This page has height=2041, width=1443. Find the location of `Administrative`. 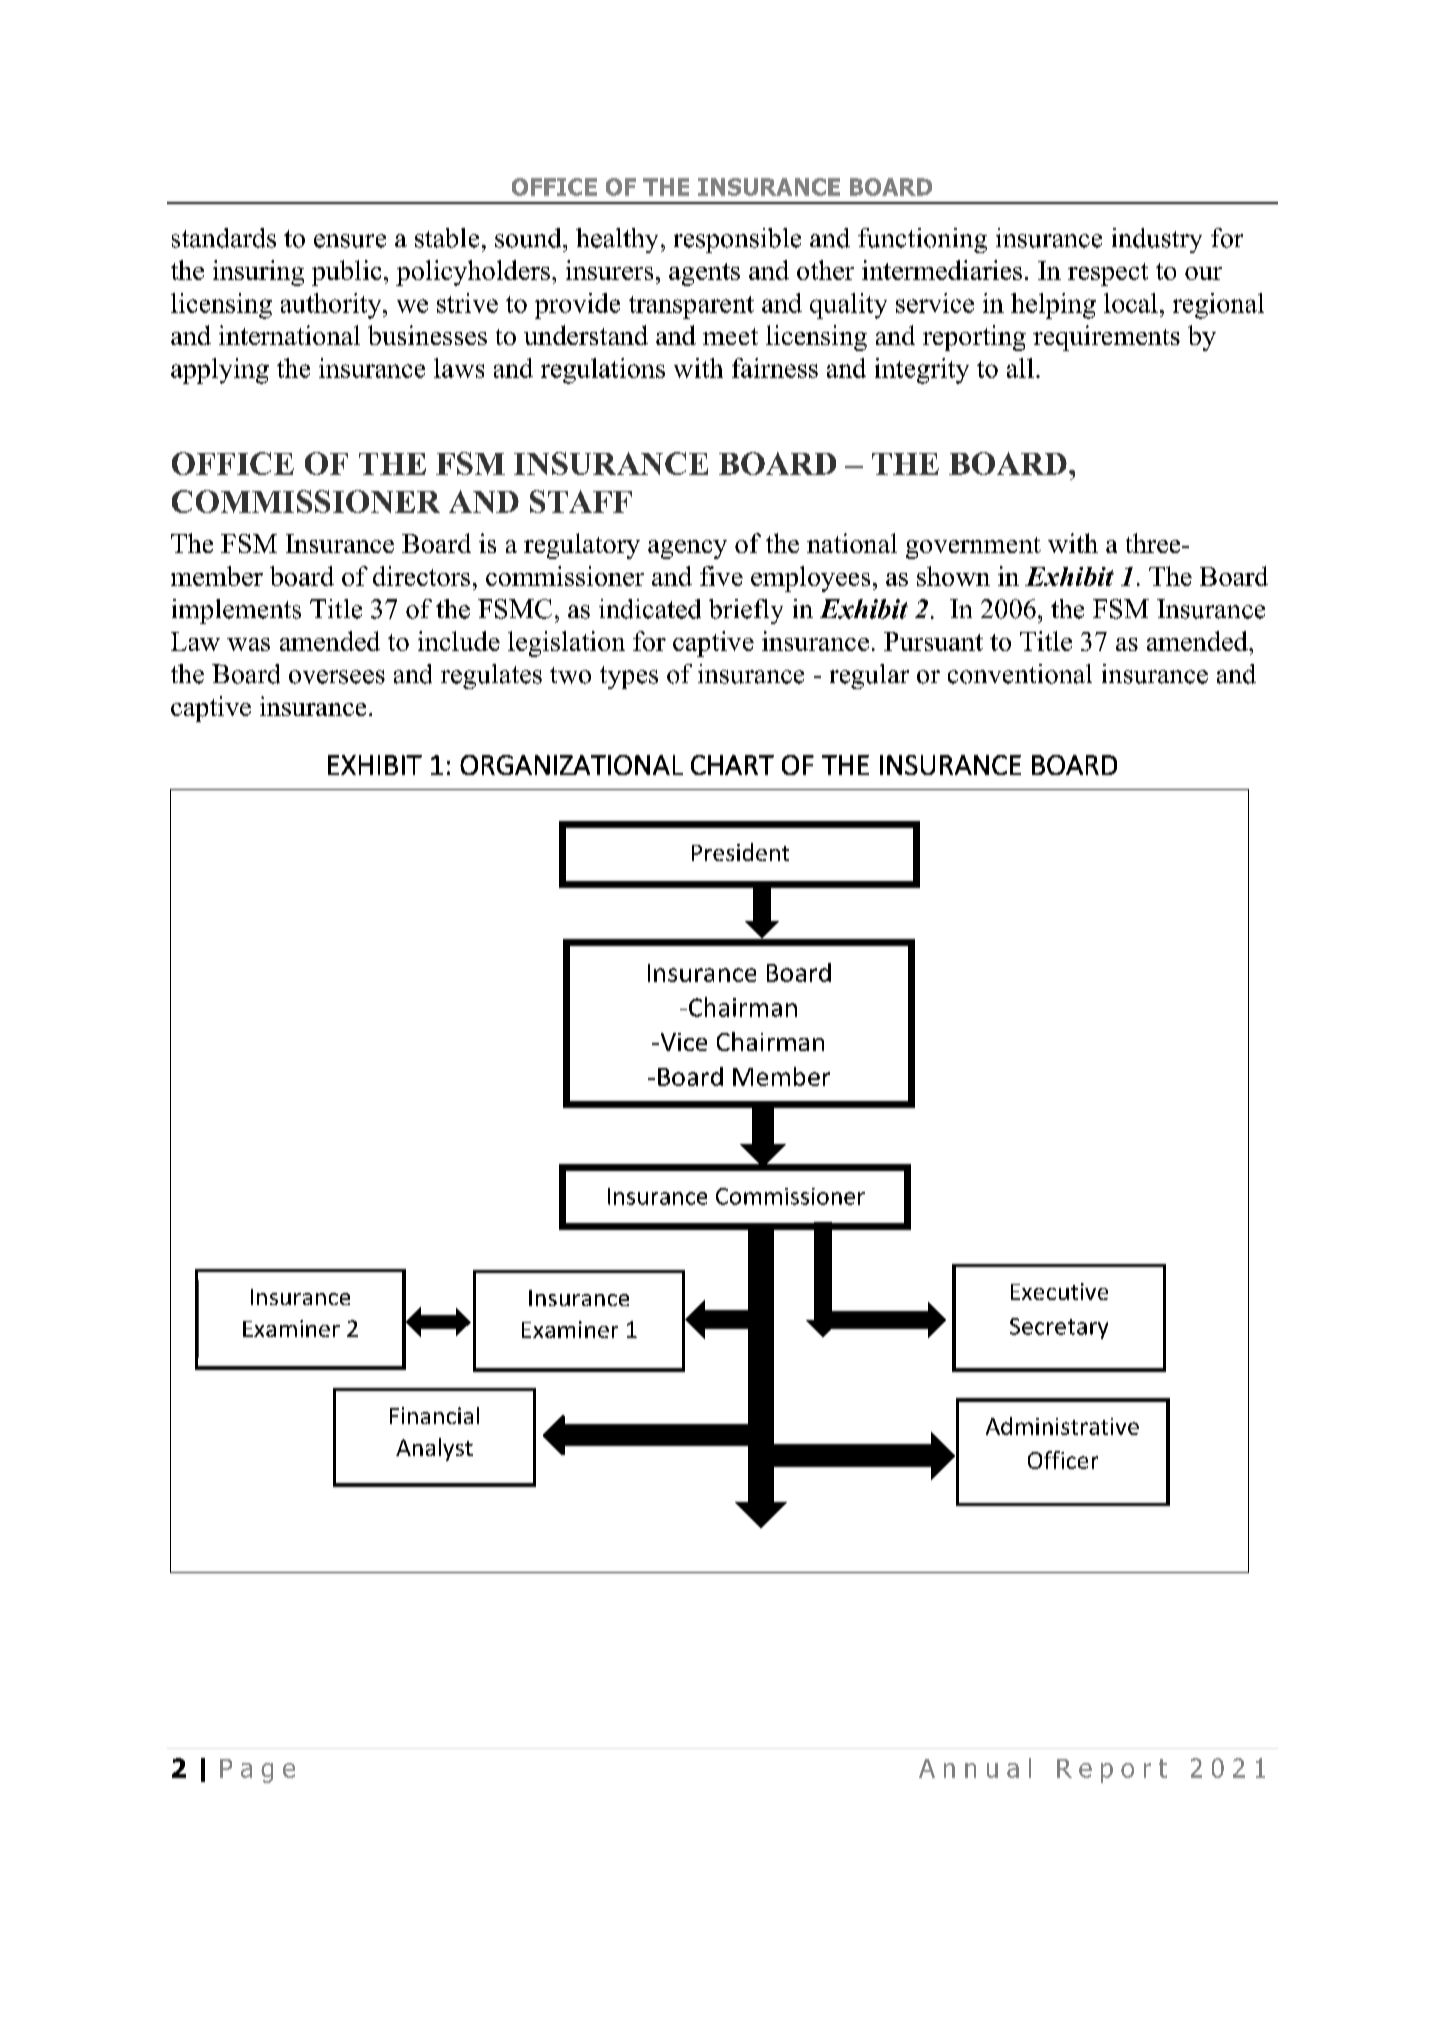

Administrative is located at coordinates (1062, 1426).
